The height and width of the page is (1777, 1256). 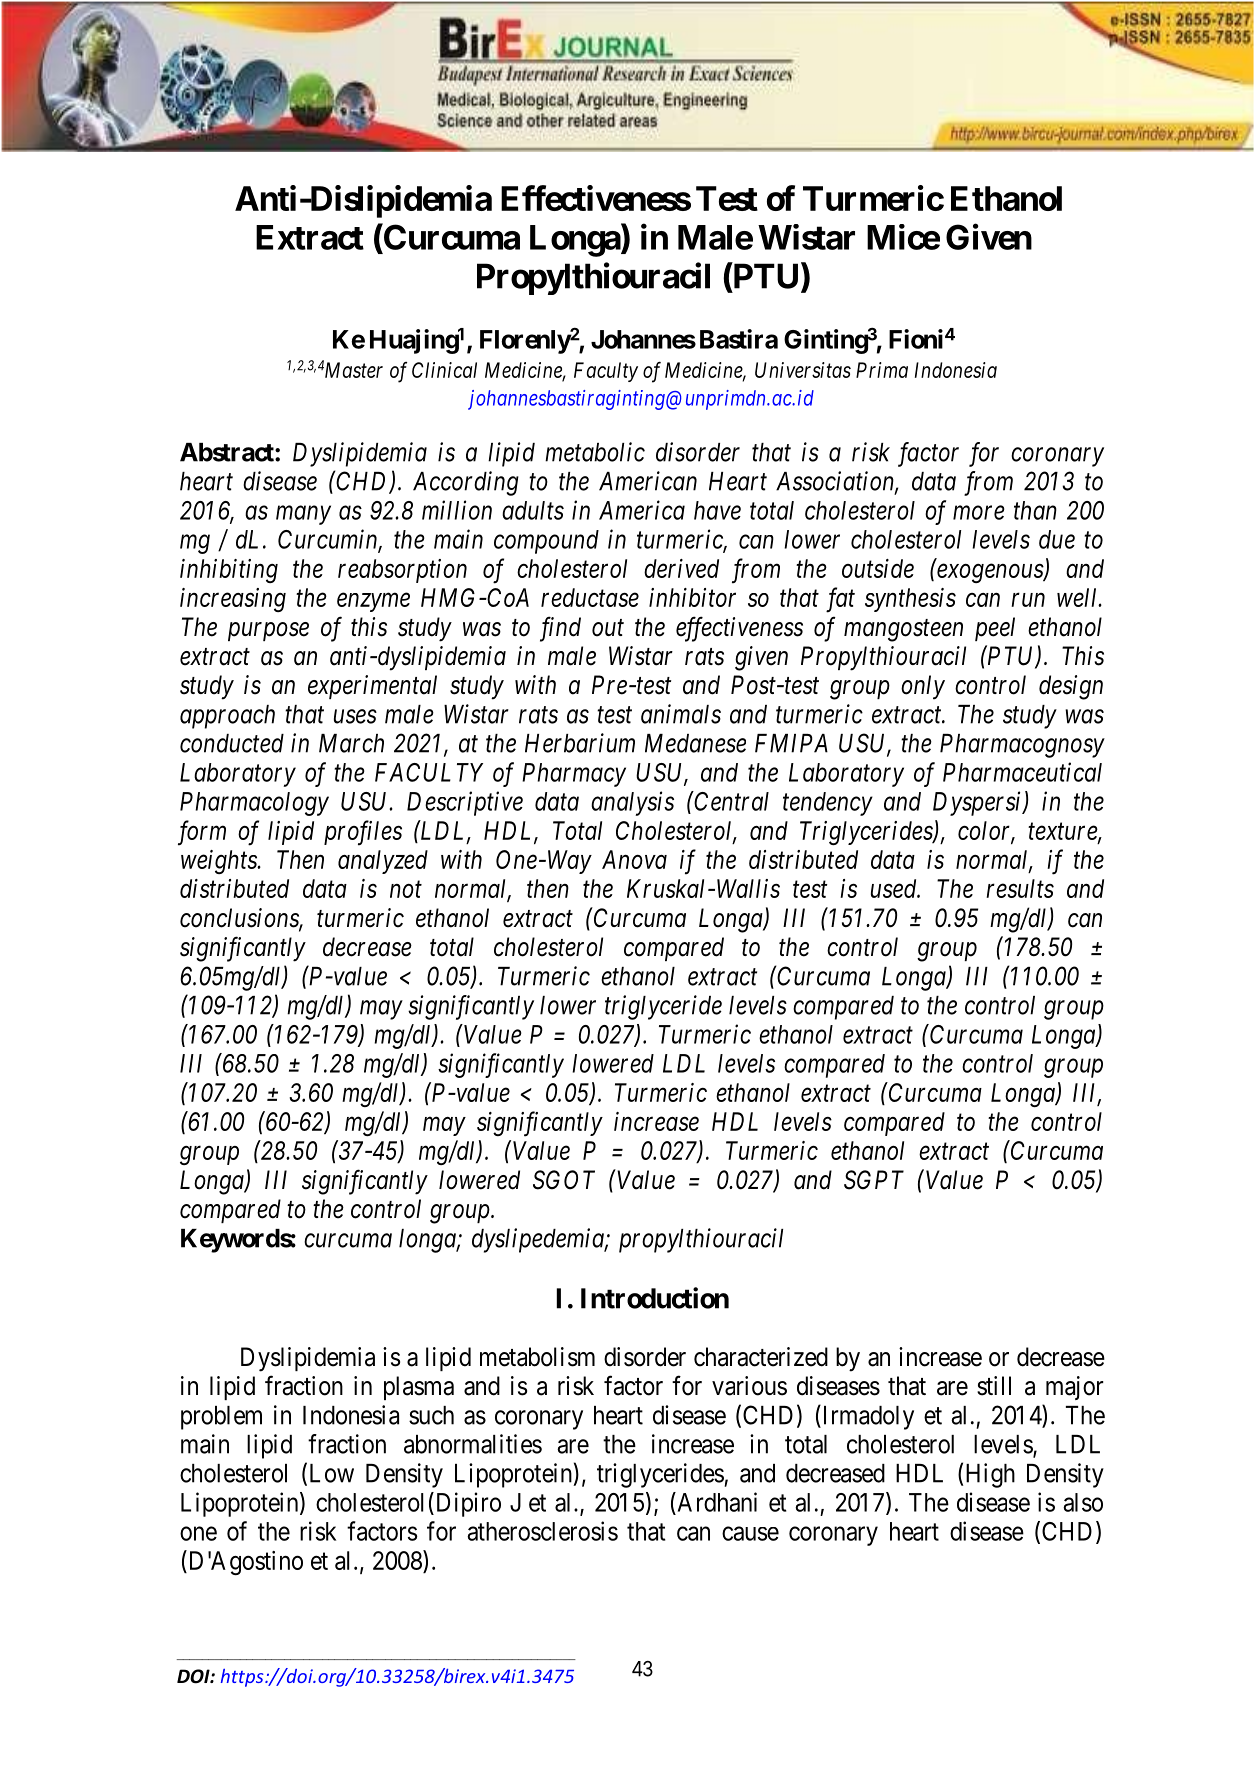 What do you see at coordinates (681, 714) in the page?
I see `animals` at bounding box center [681, 714].
